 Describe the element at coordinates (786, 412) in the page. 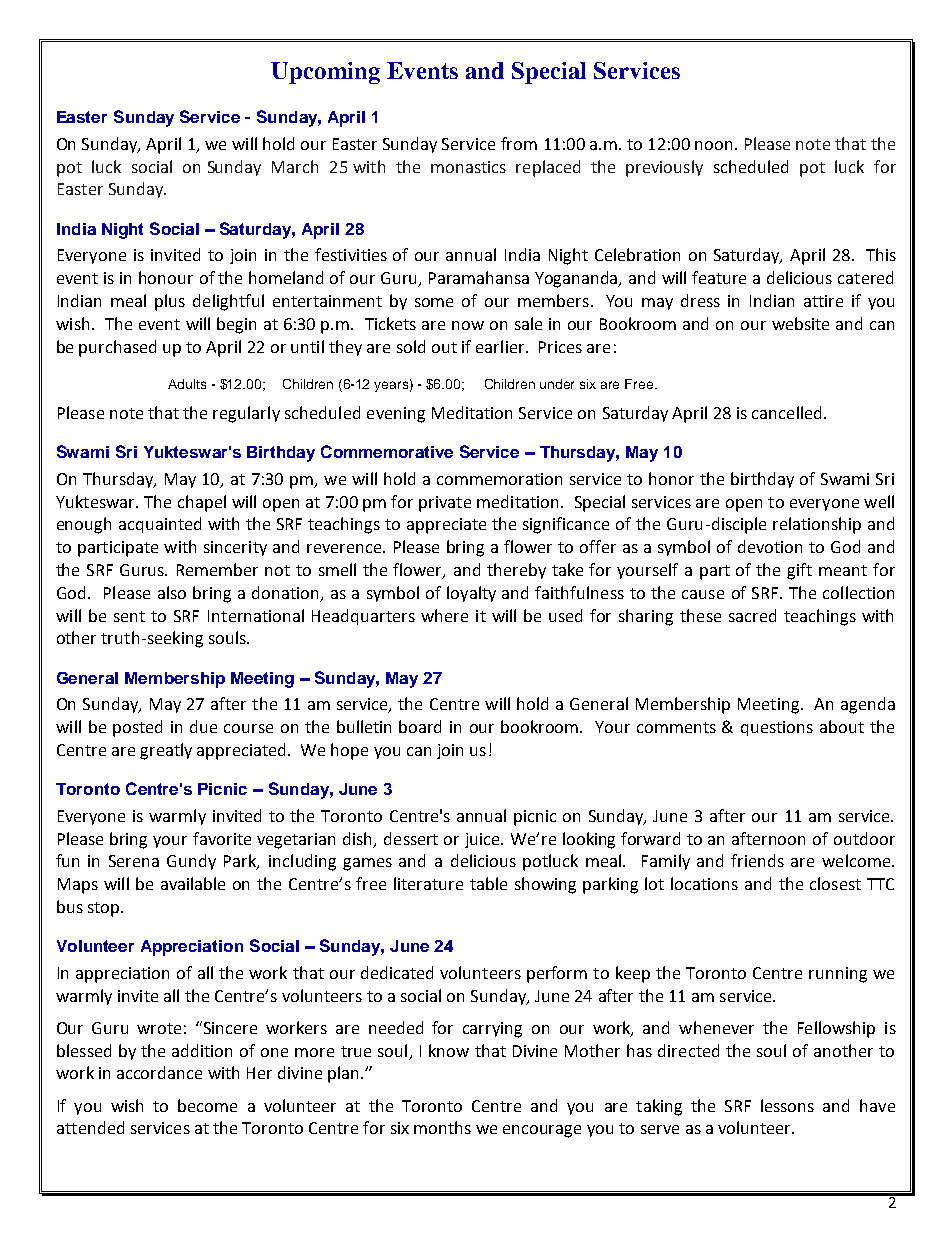

I see `cancelled` at that location.
